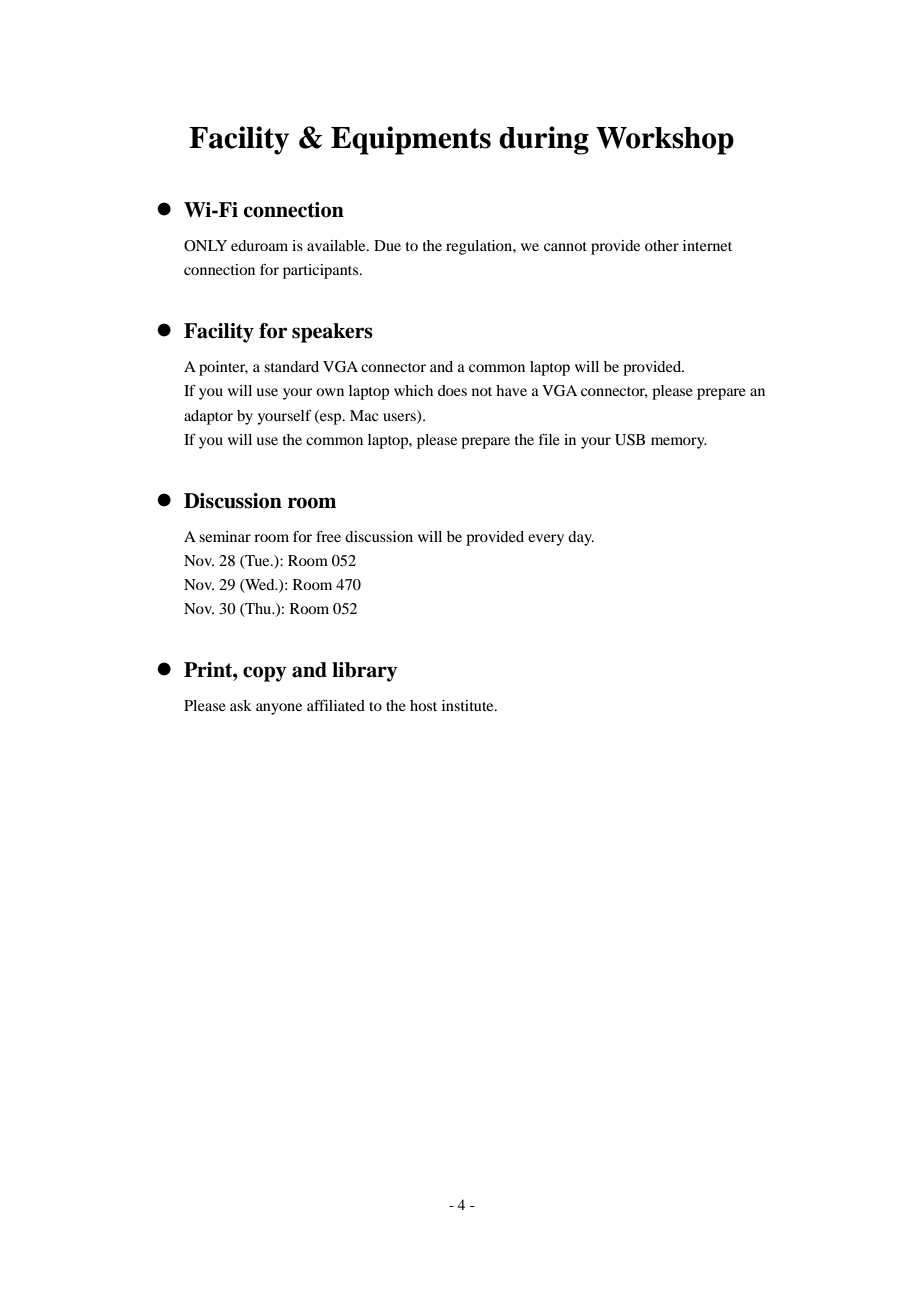 The image size is (924, 1308). What do you see at coordinates (264, 674) in the screenshot?
I see `copy` at bounding box center [264, 674].
